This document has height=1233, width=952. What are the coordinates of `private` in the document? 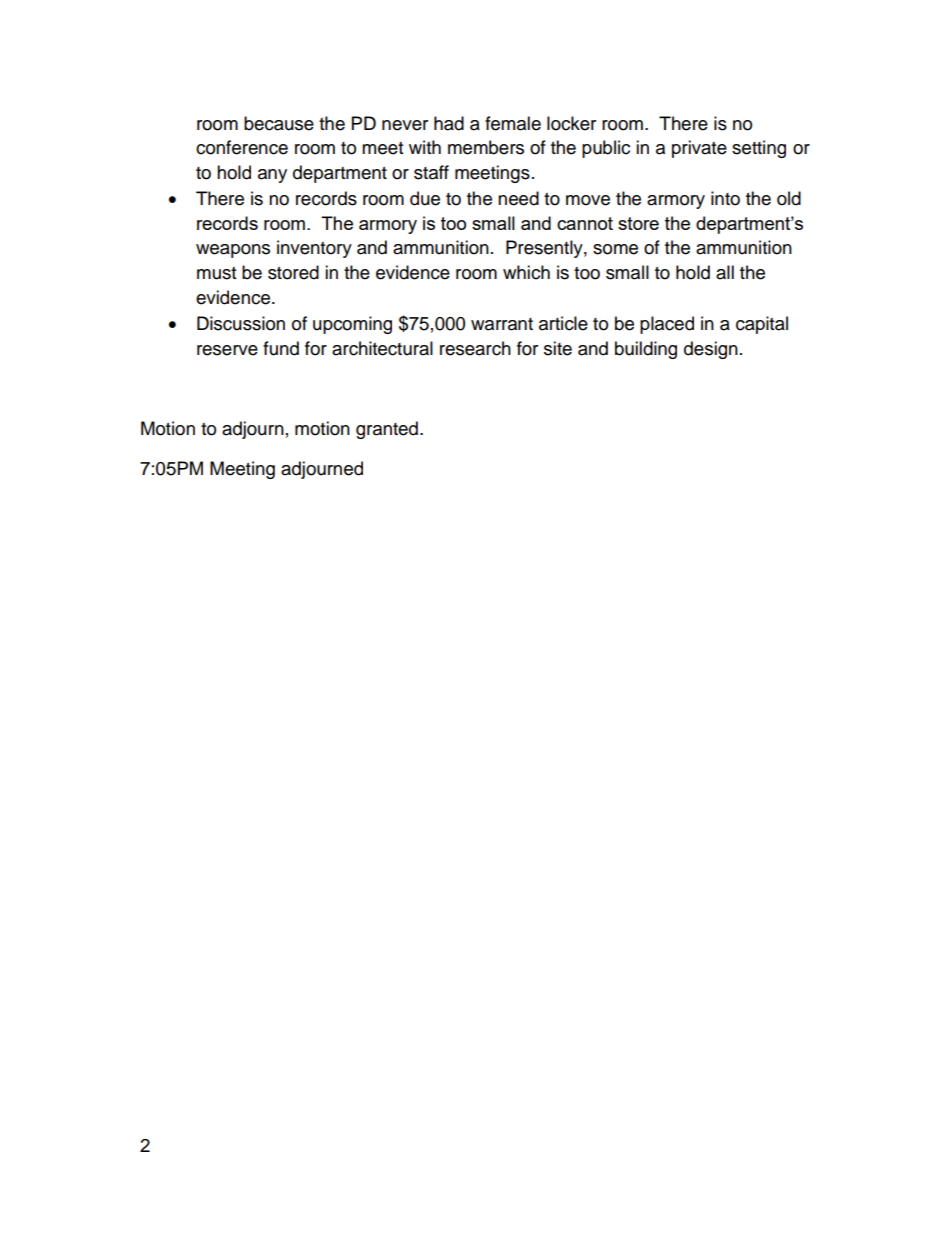 It's located at (699, 149).
